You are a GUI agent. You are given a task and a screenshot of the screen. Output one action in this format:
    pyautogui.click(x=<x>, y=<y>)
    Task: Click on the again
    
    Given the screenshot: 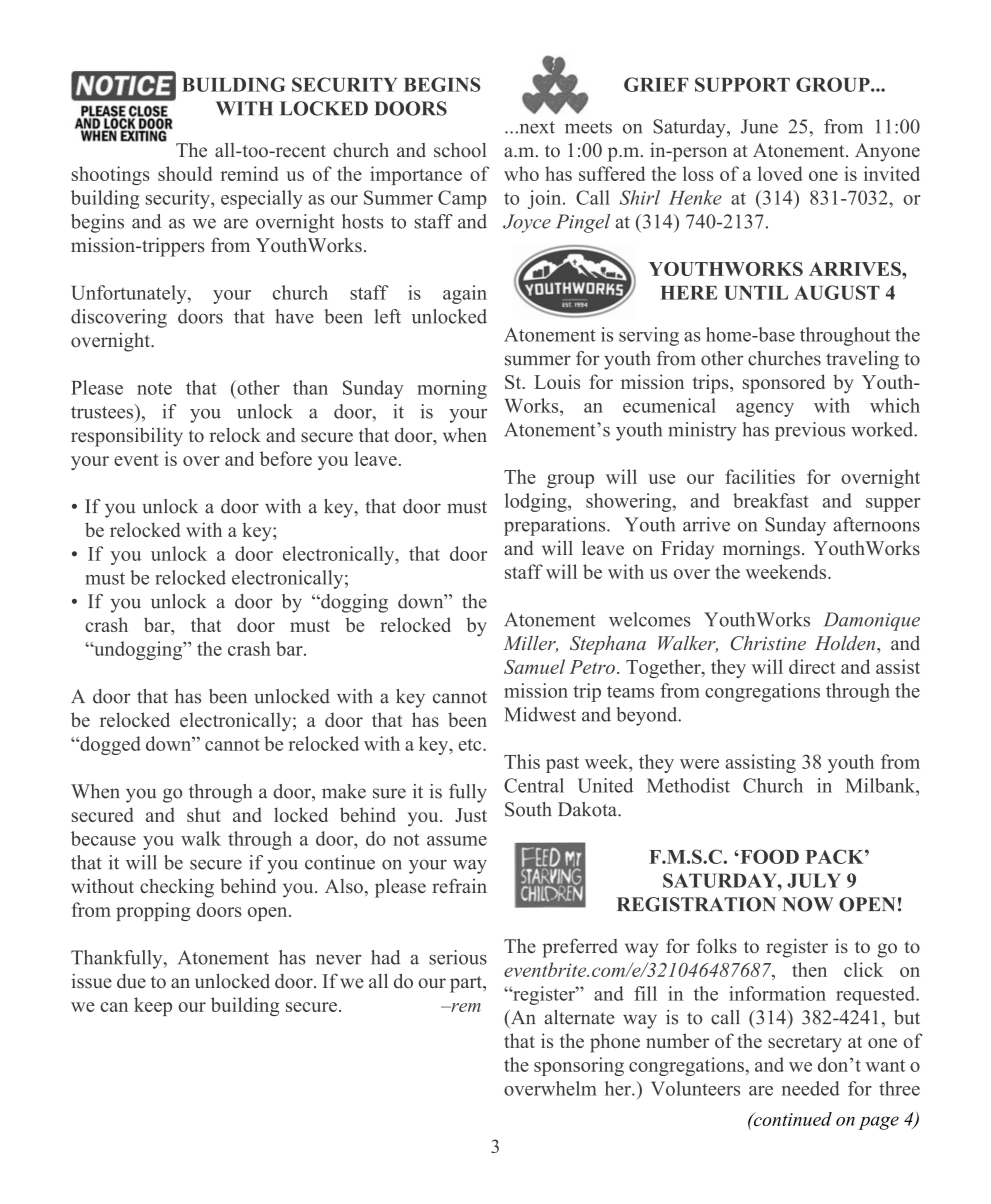 What is the action you would take?
    pyautogui.click(x=465, y=294)
